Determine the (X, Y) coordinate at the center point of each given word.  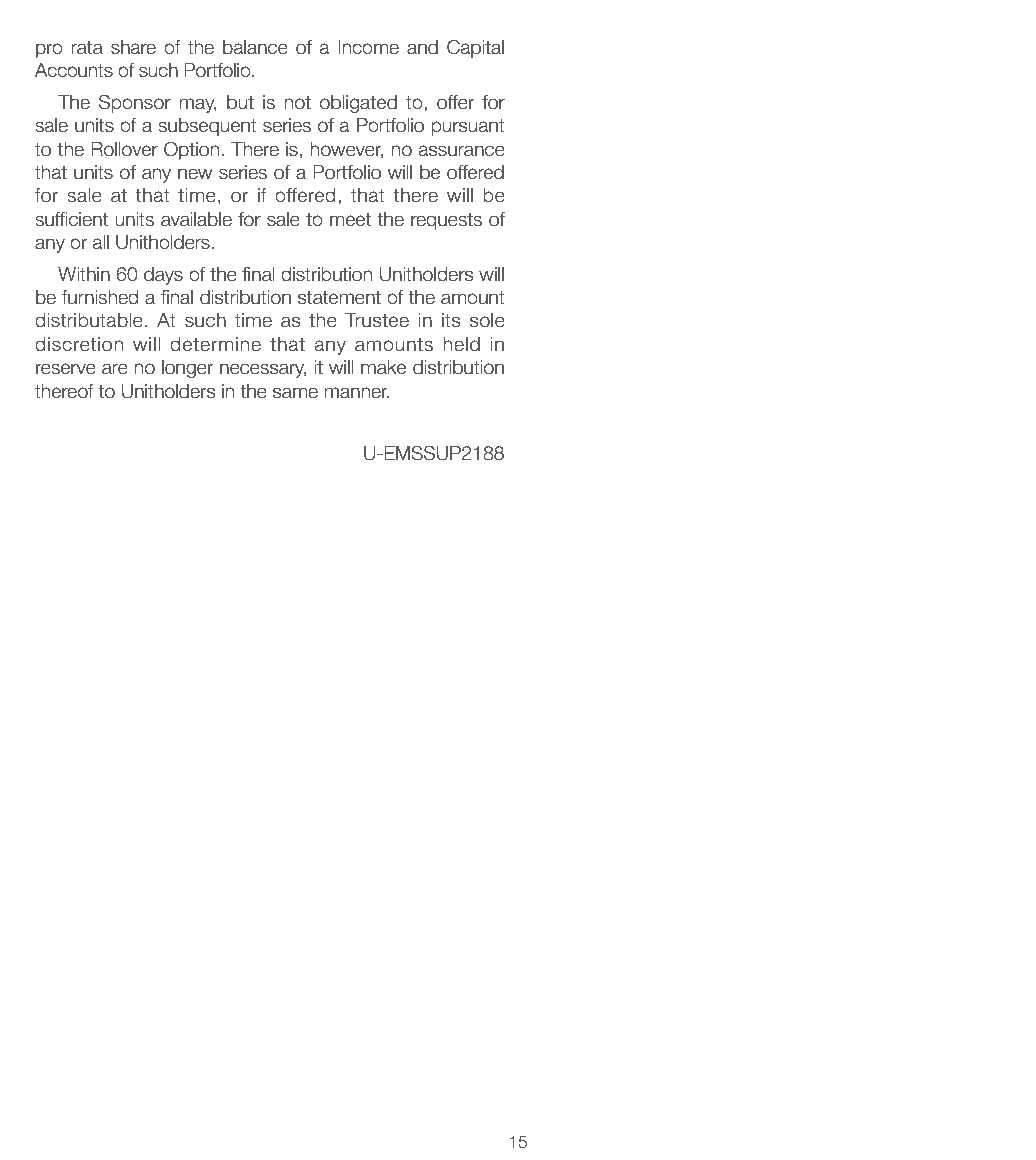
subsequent (207, 127)
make (383, 367)
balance (255, 47)
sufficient (71, 219)
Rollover (124, 149)
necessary (263, 370)
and (422, 47)
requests (446, 221)
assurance (462, 151)
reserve (66, 369)
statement (339, 298)
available (196, 219)
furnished (100, 297)
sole (487, 320)
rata (87, 48)
